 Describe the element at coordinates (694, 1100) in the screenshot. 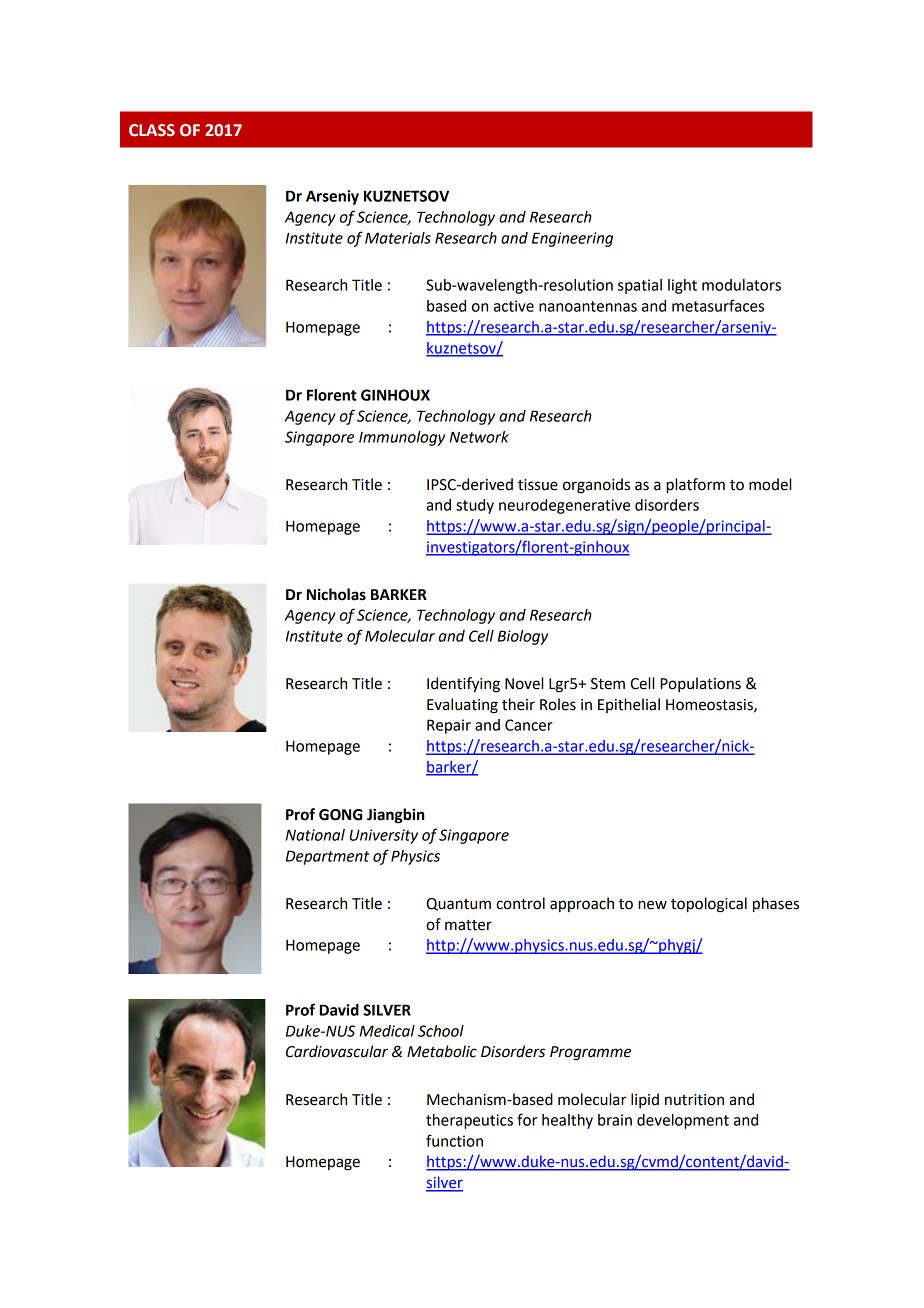

I see `nutrition` at that location.
